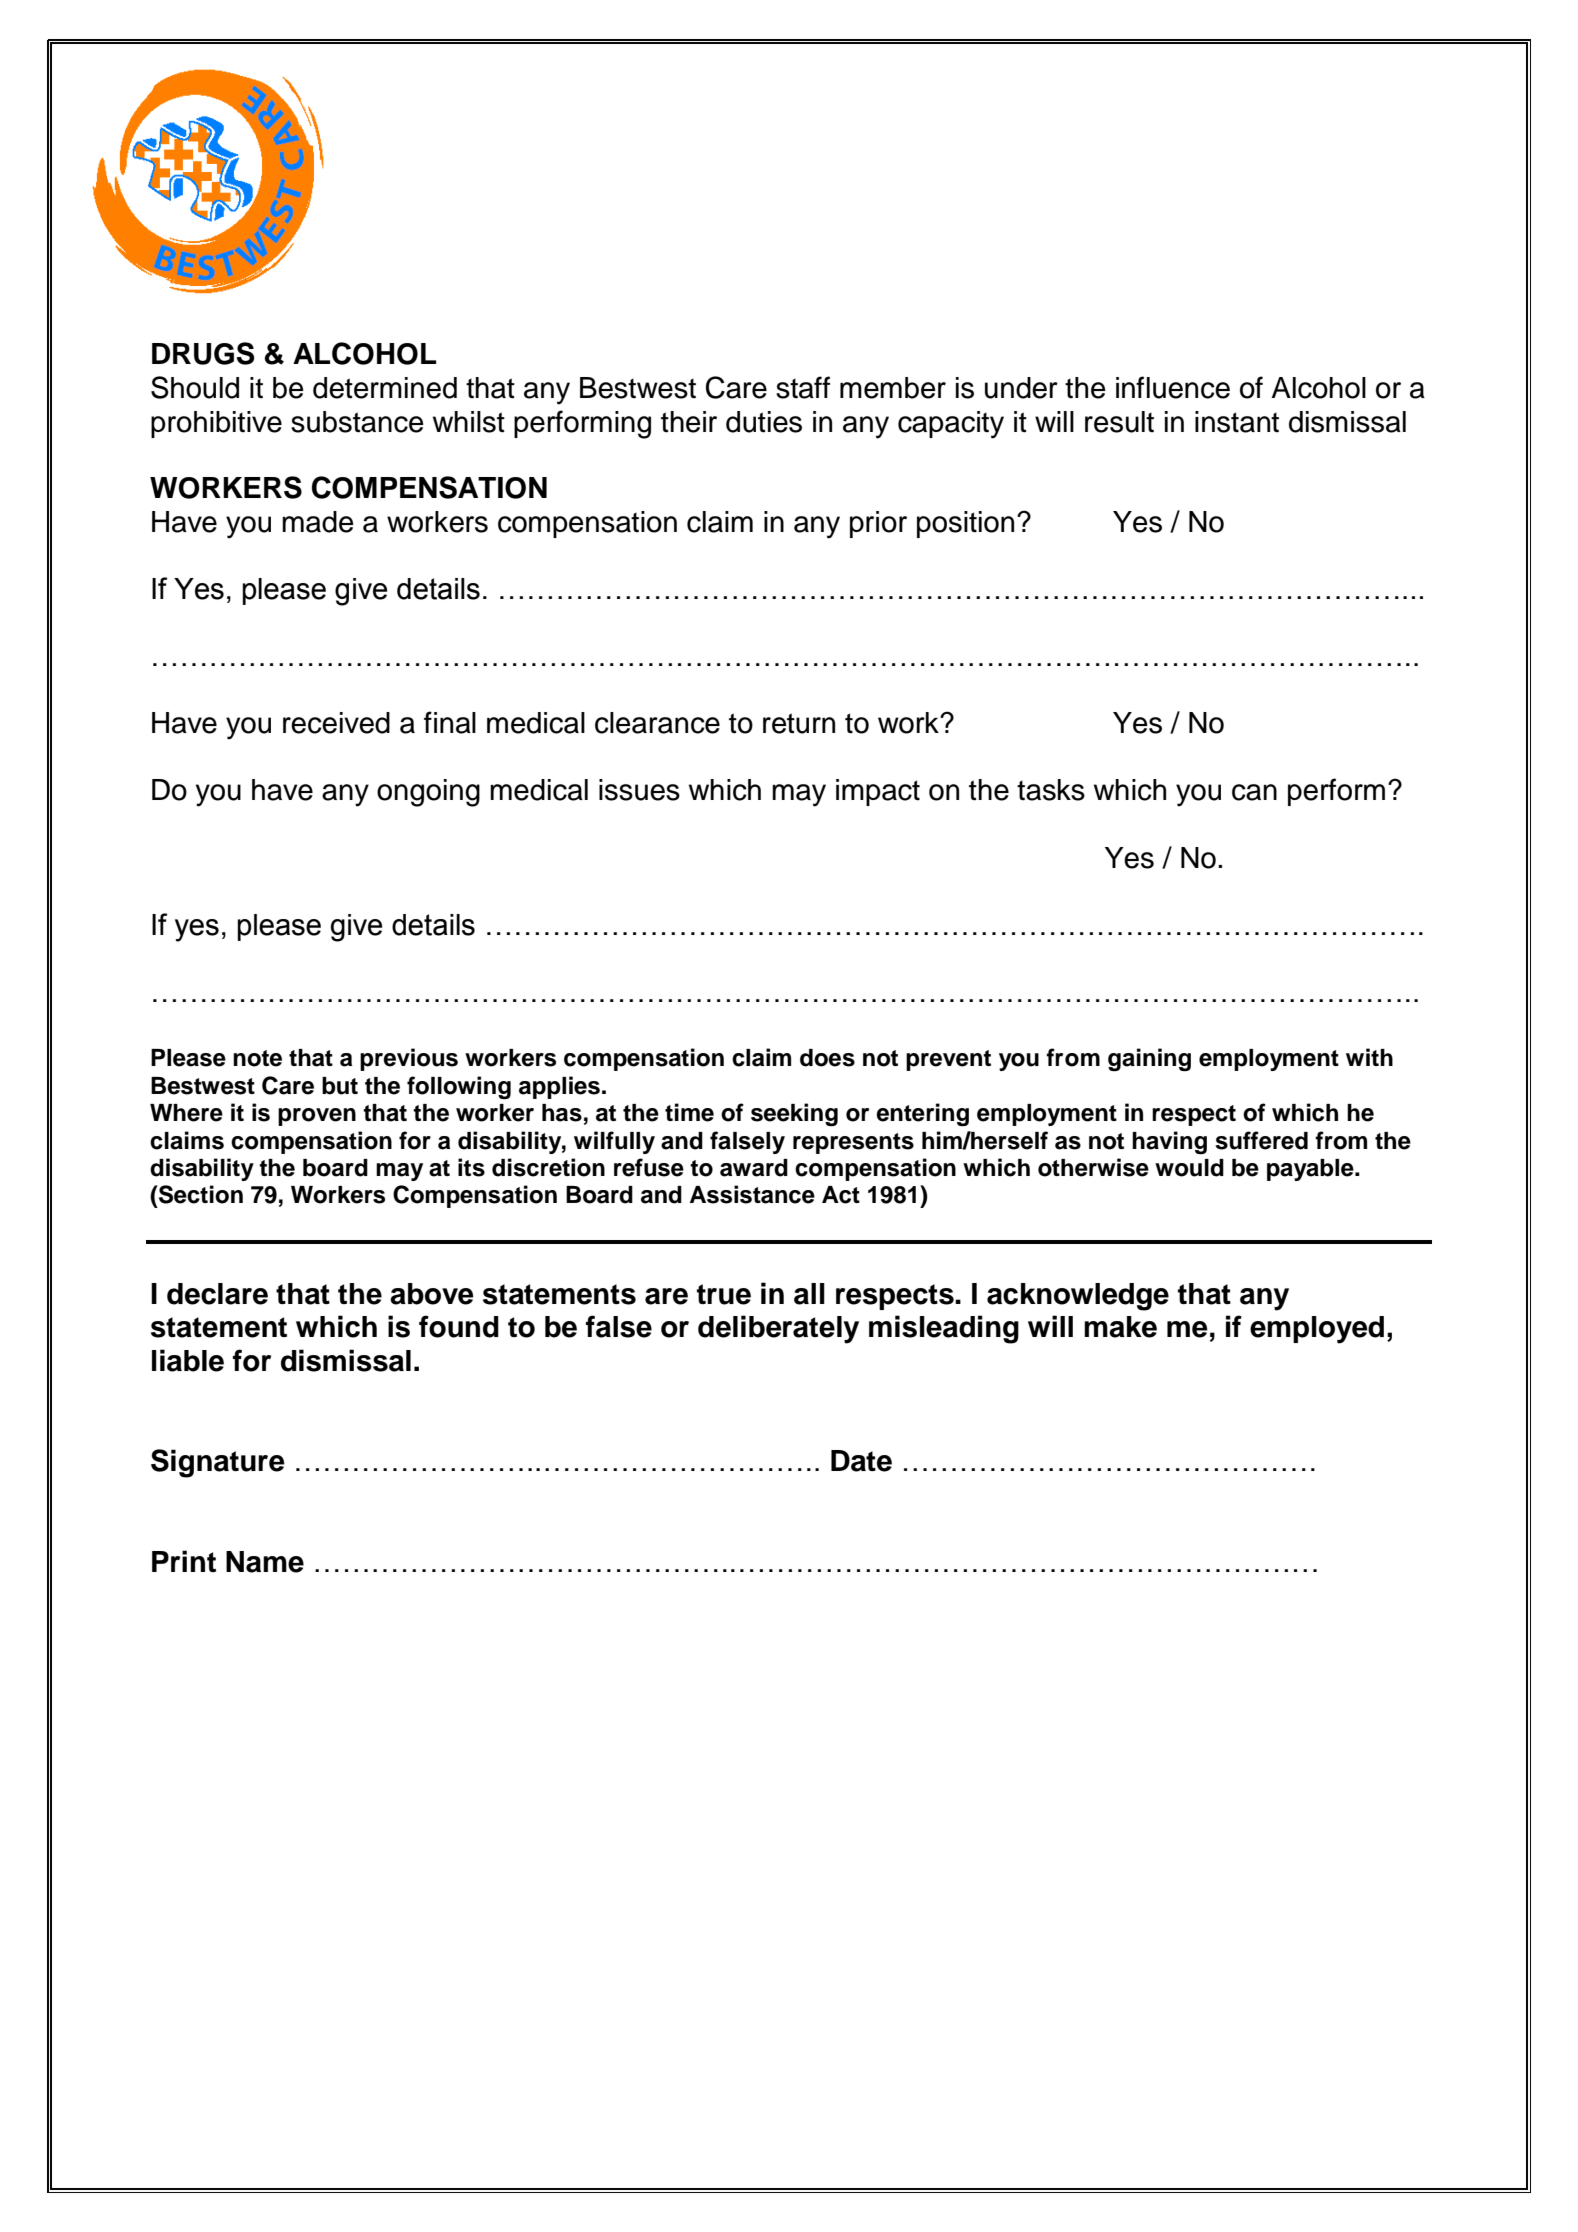  What do you see at coordinates (803, 387) in the screenshot?
I see `staff` at bounding box center [803, 387].
